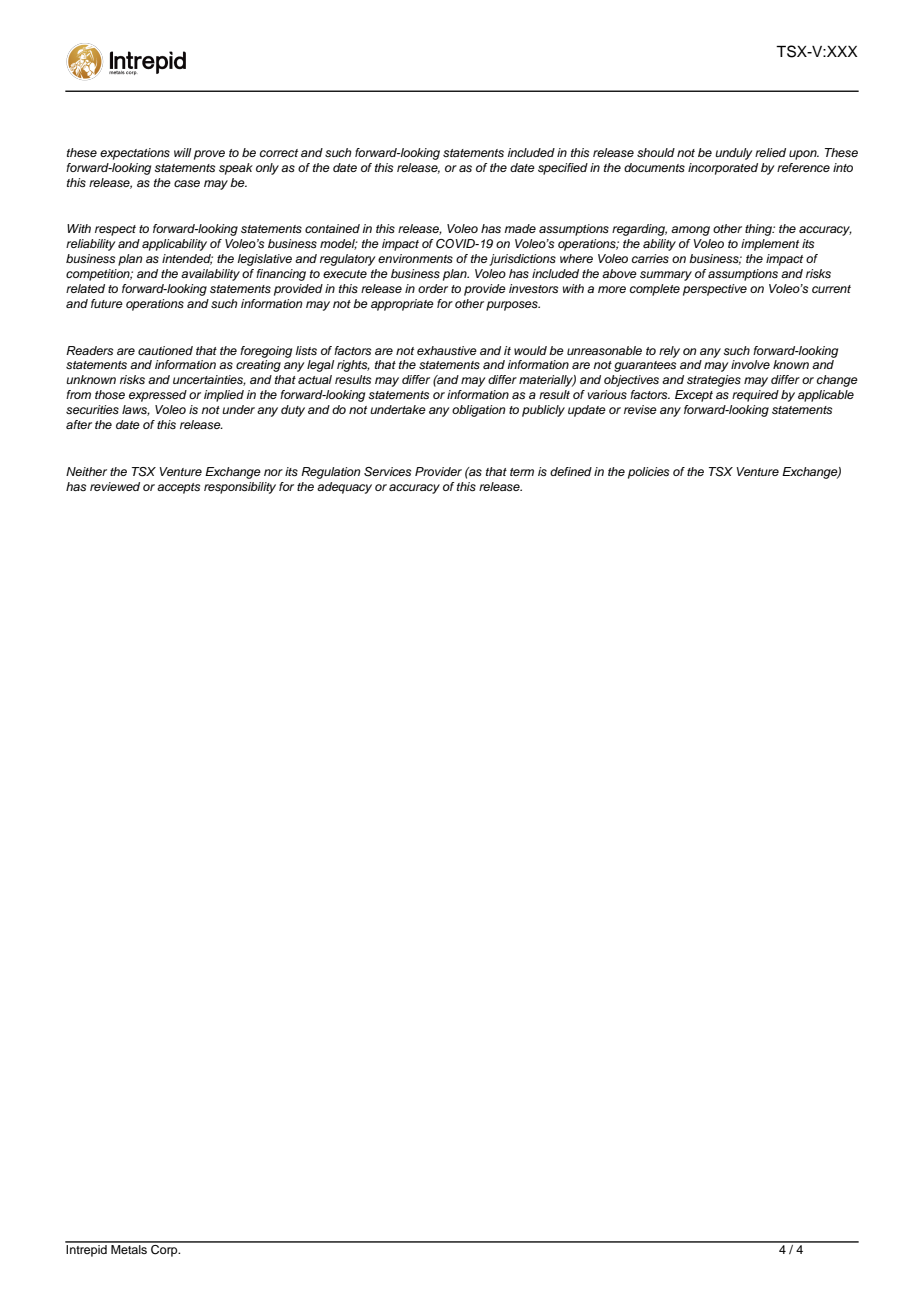 The height and width of the page is (1308, 924). Describe the element at coordinates (666, 276) in the page. I see `summary` at that location.
